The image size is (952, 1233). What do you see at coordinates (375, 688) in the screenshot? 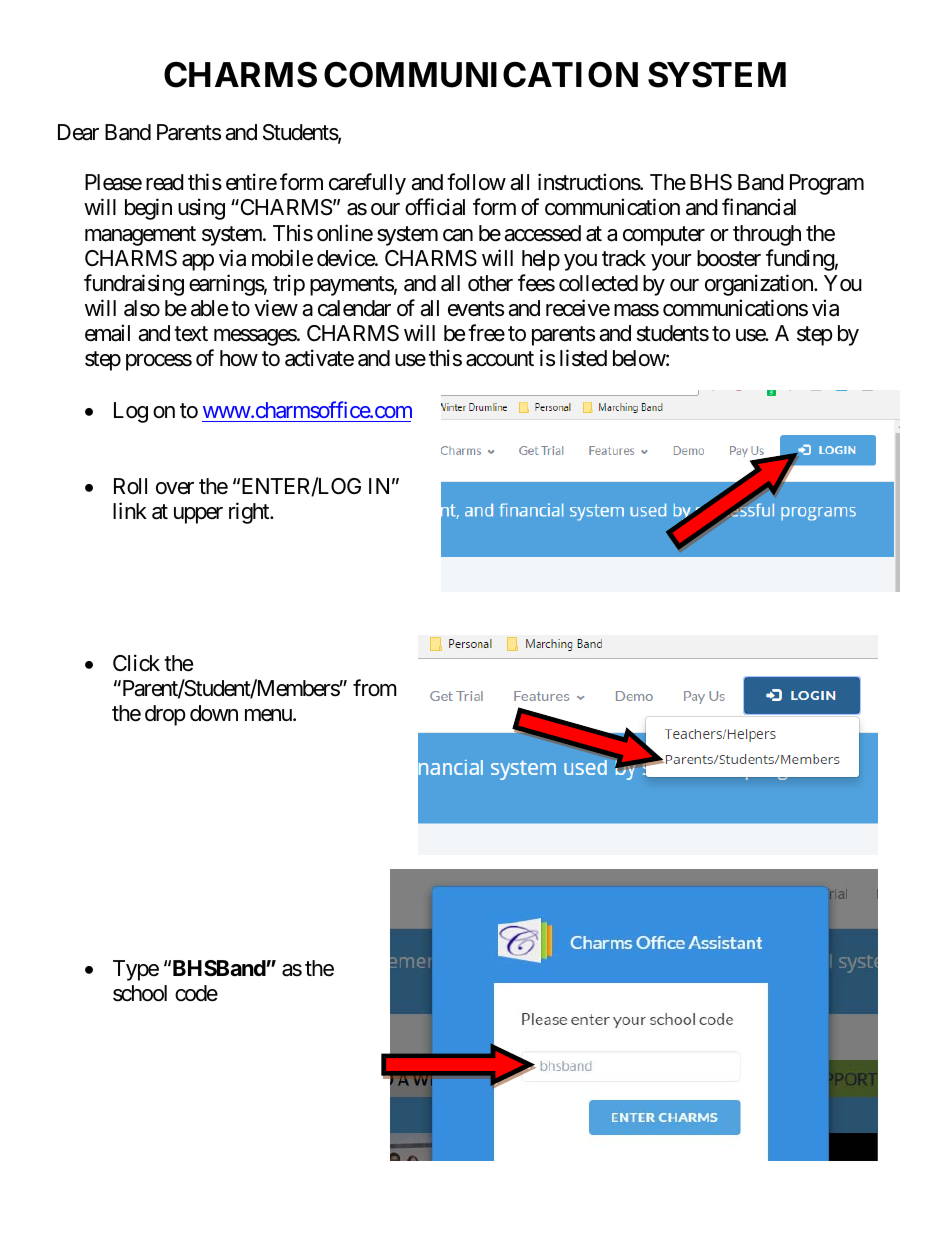
I see `from` at bounding box center [375, 688].
